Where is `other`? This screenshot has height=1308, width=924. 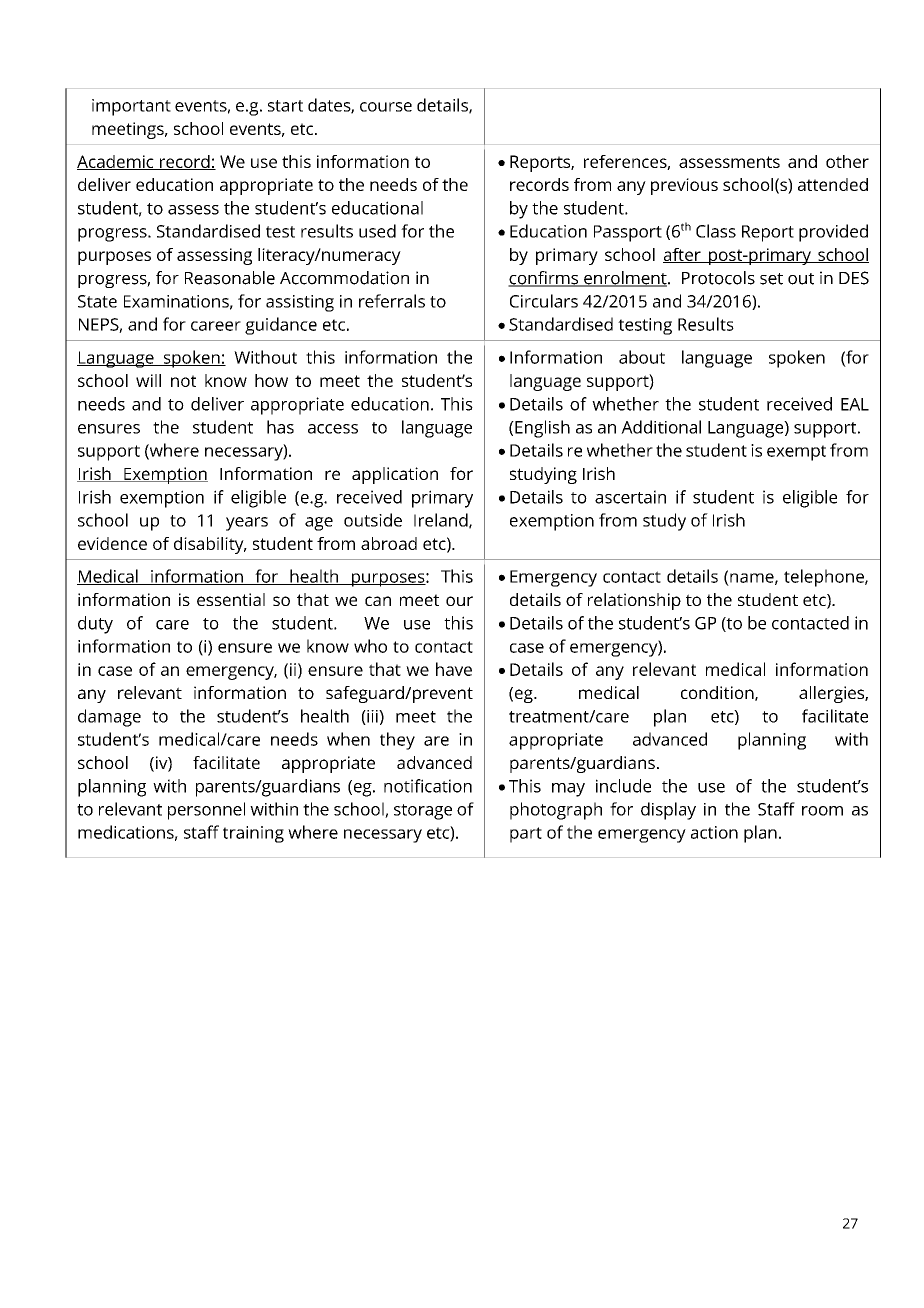
other is located at coordinates (847, 161).
